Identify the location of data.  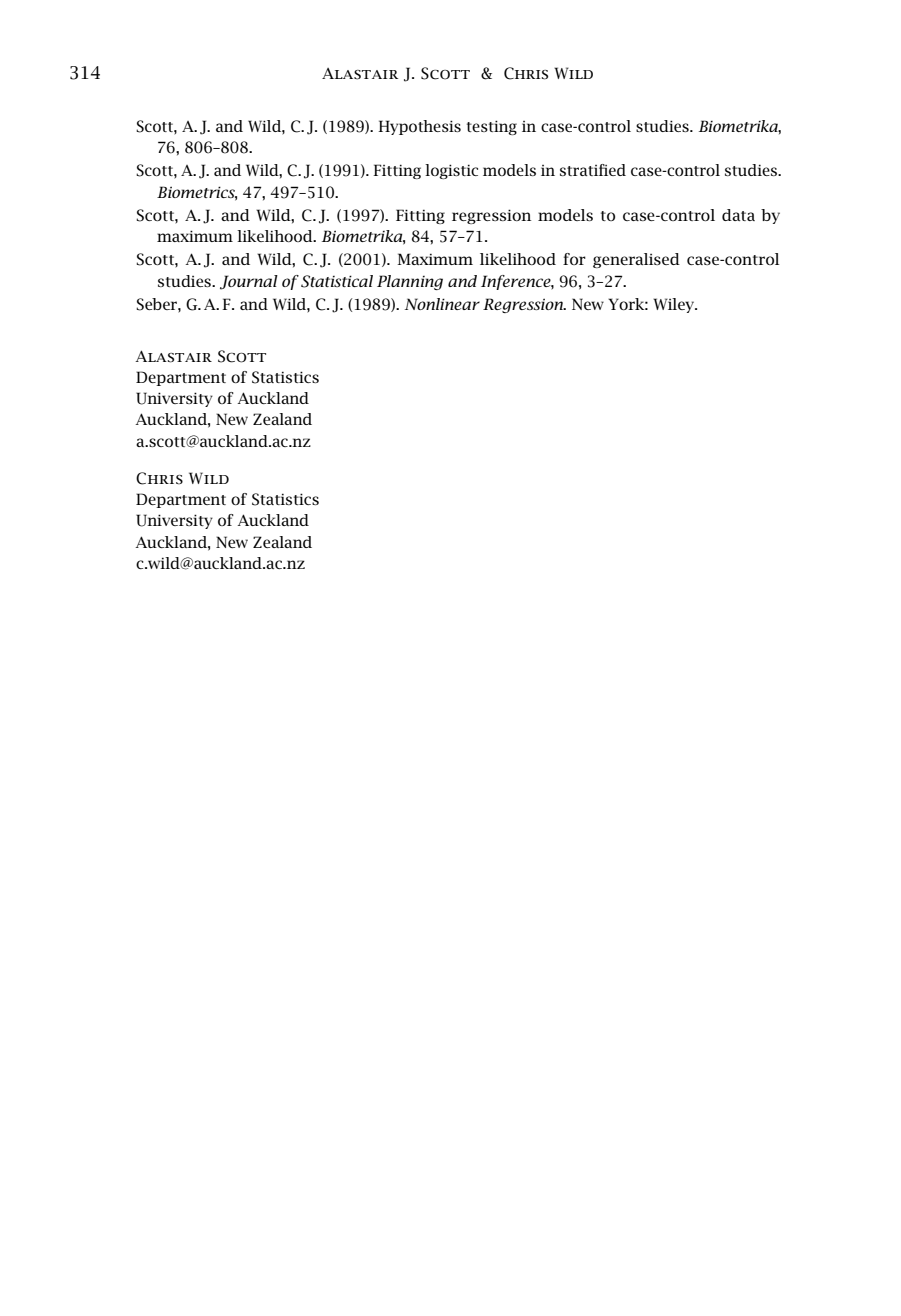
(738, 215).
